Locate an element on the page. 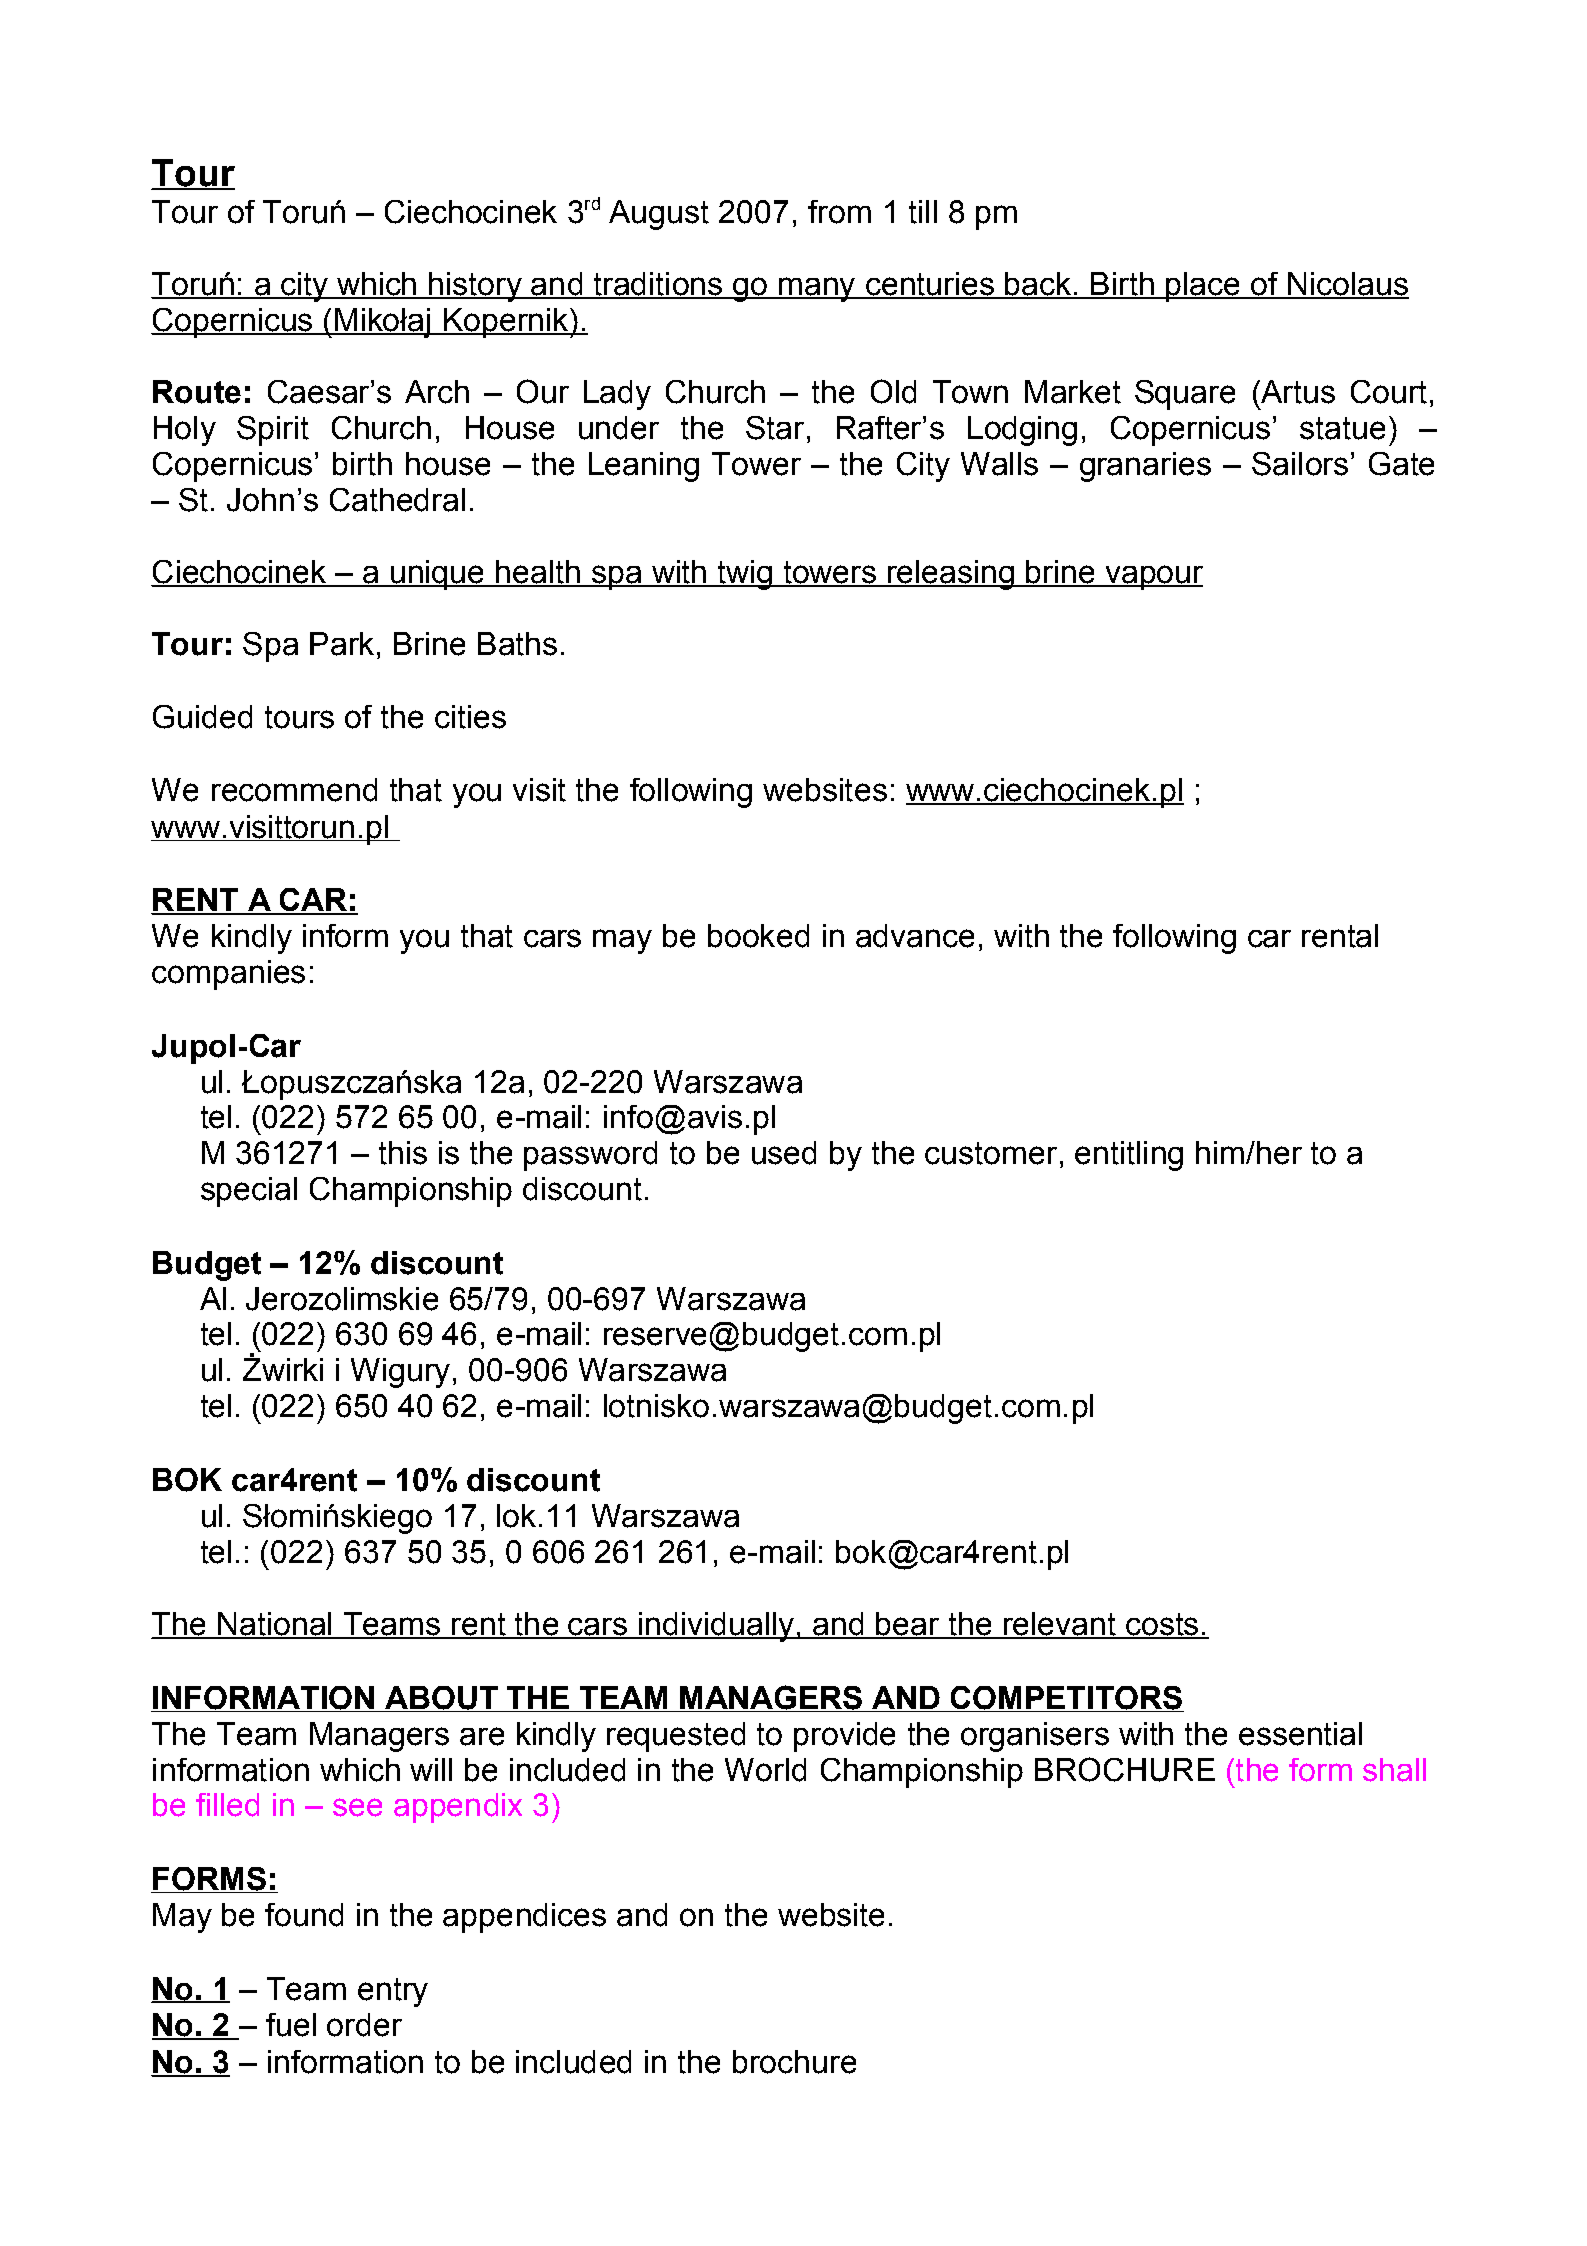 Image resolution: width=1587 pixels, height=2246 pixels. individually is located at coordinates (716, 1627).
